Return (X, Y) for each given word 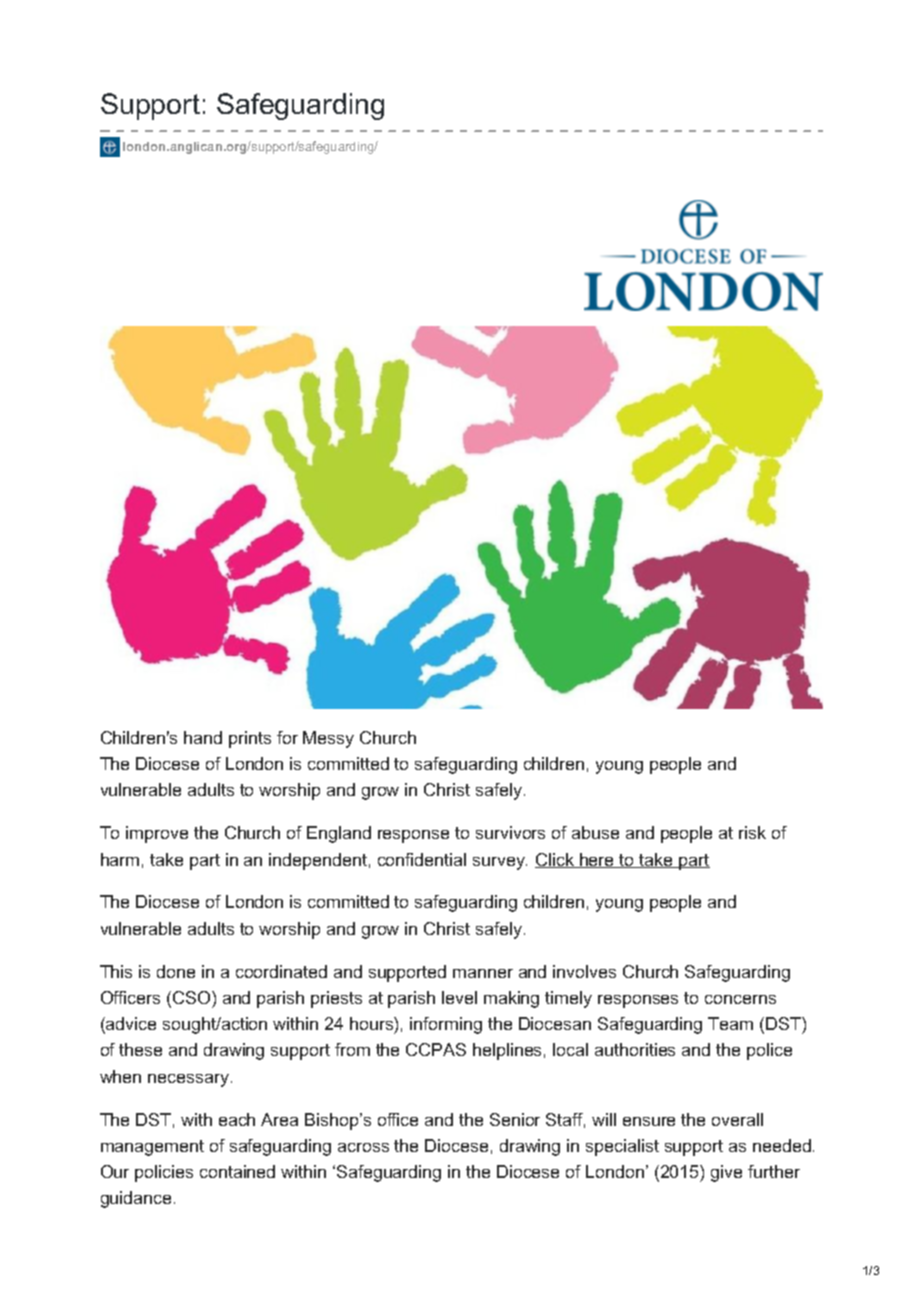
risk (752, 832)
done (176, 971)
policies (164, 1173)
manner (483, 973)
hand (203, 737)
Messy (328, 739)
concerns (740, 999)
